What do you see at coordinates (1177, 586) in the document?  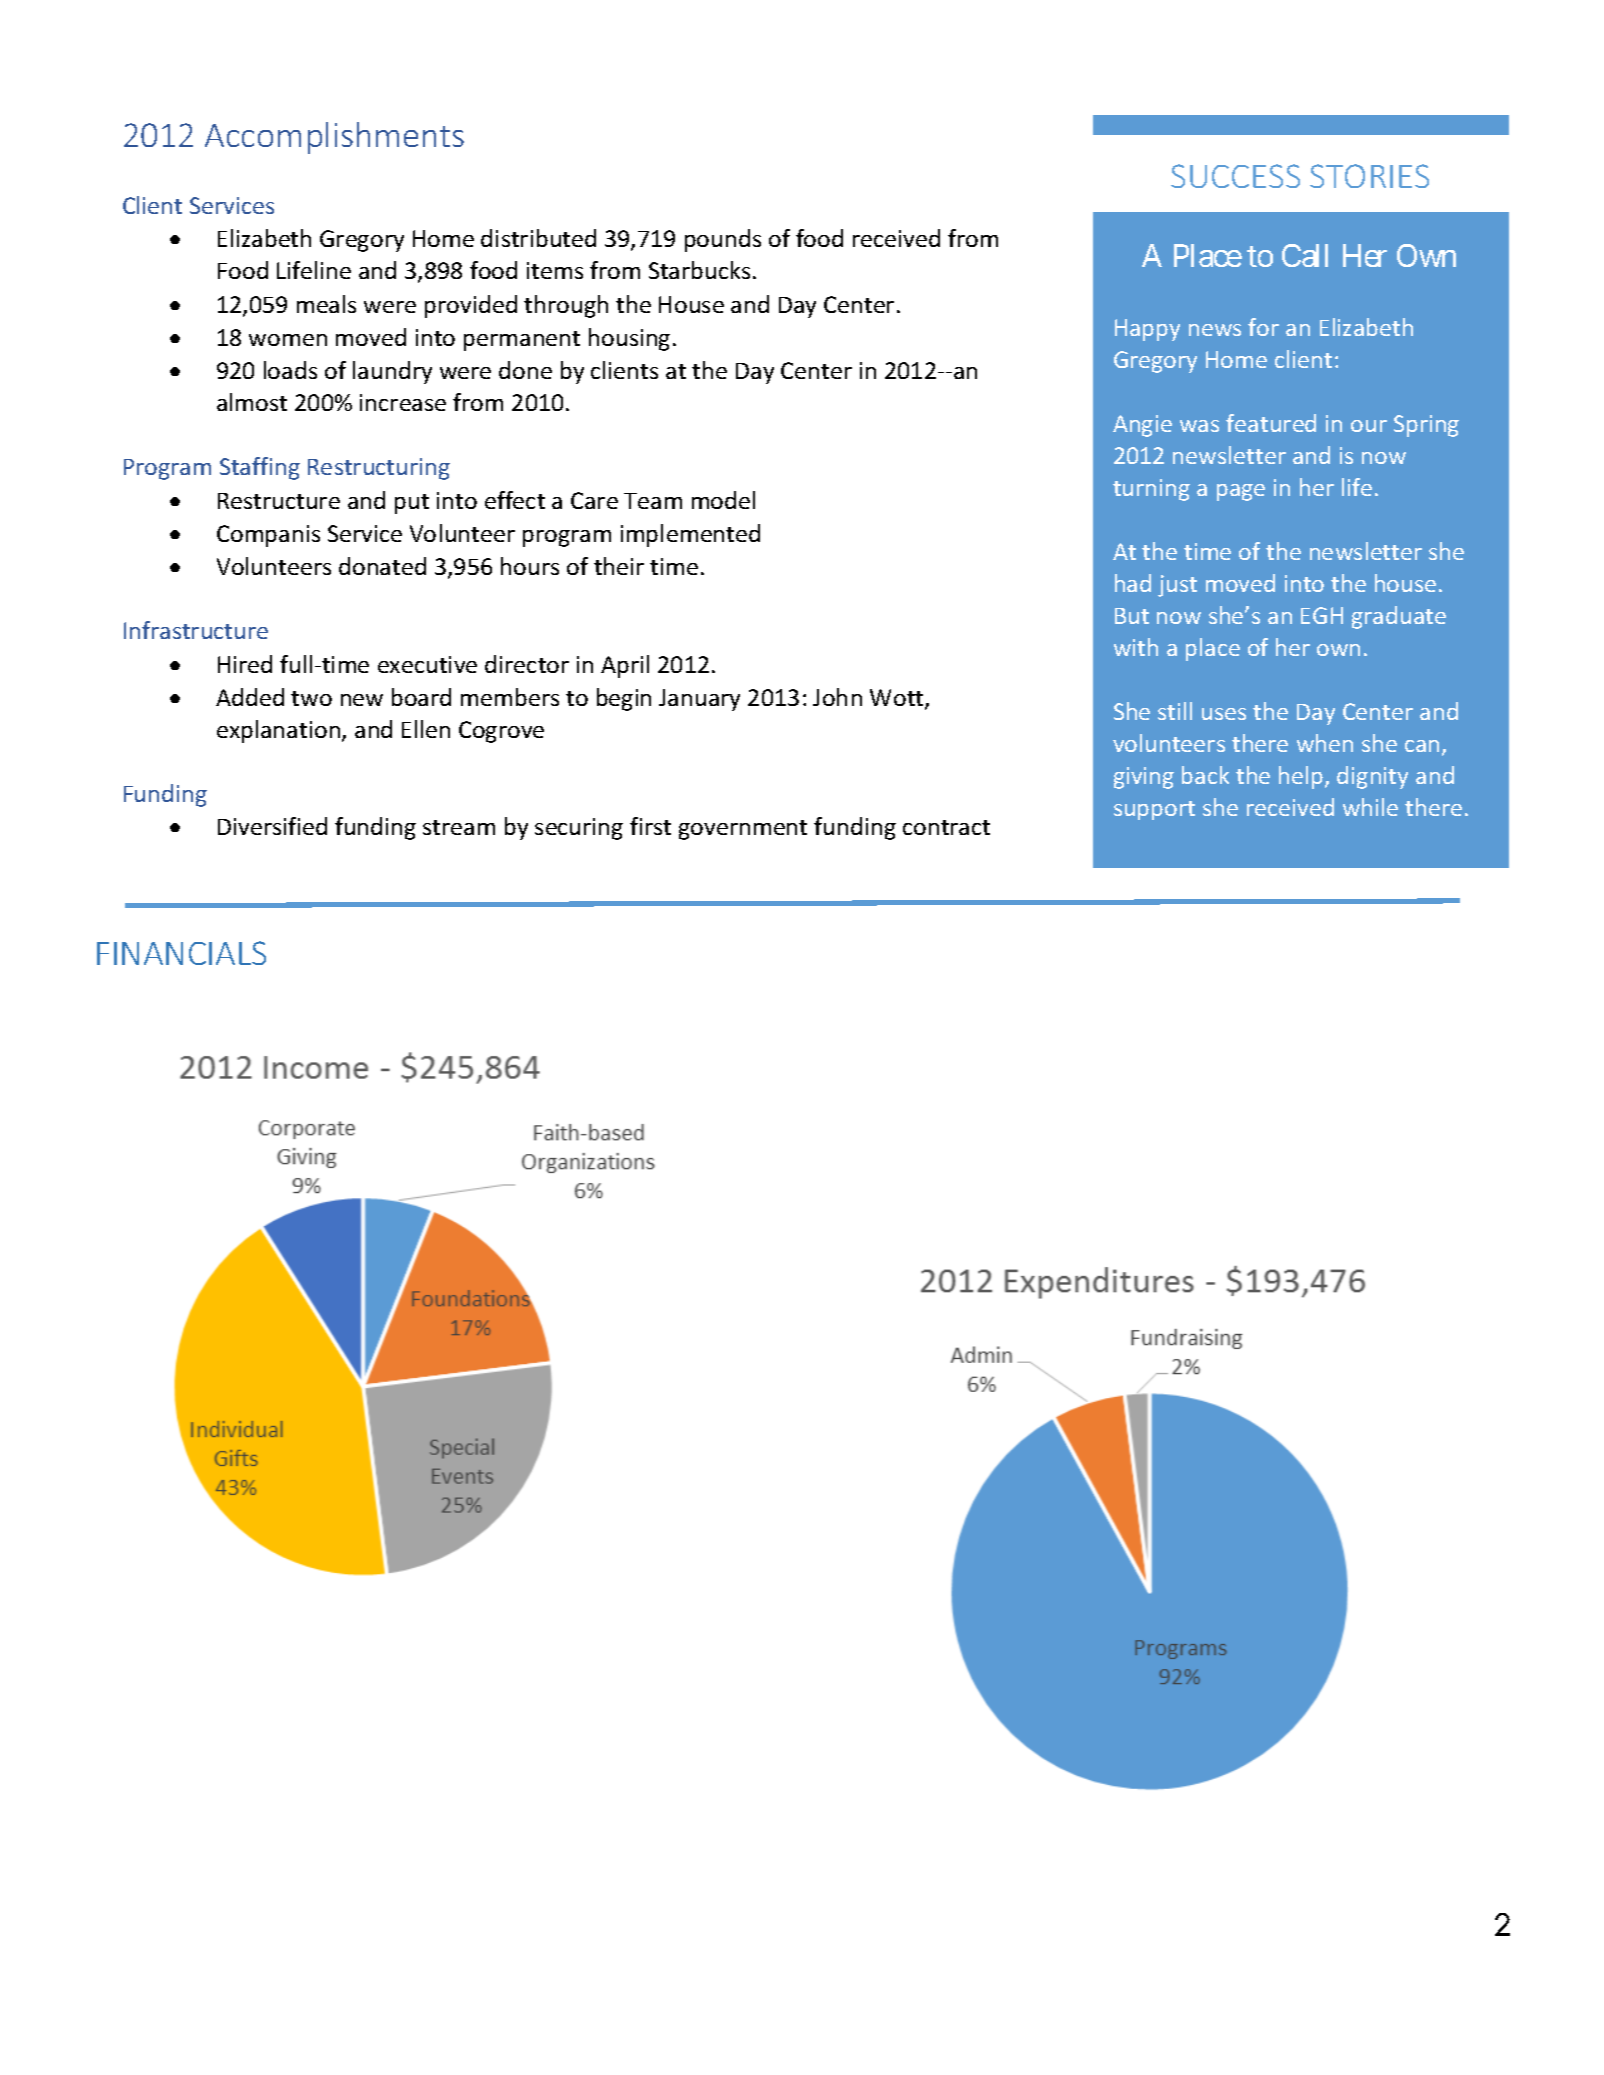 I see `just` at bounding box center [1177, 586].
